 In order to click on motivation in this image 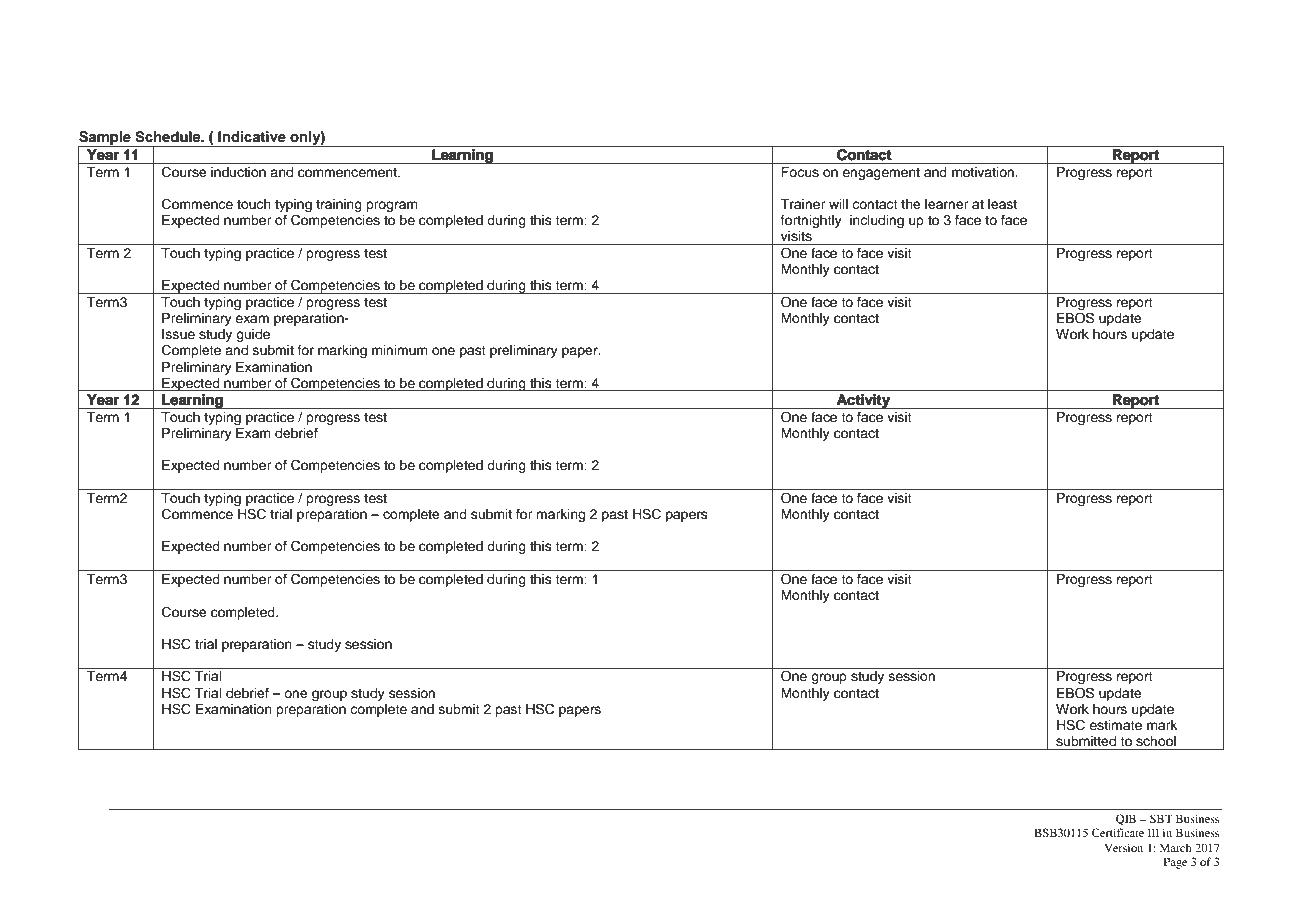, I will do `click(984, 172)`.
